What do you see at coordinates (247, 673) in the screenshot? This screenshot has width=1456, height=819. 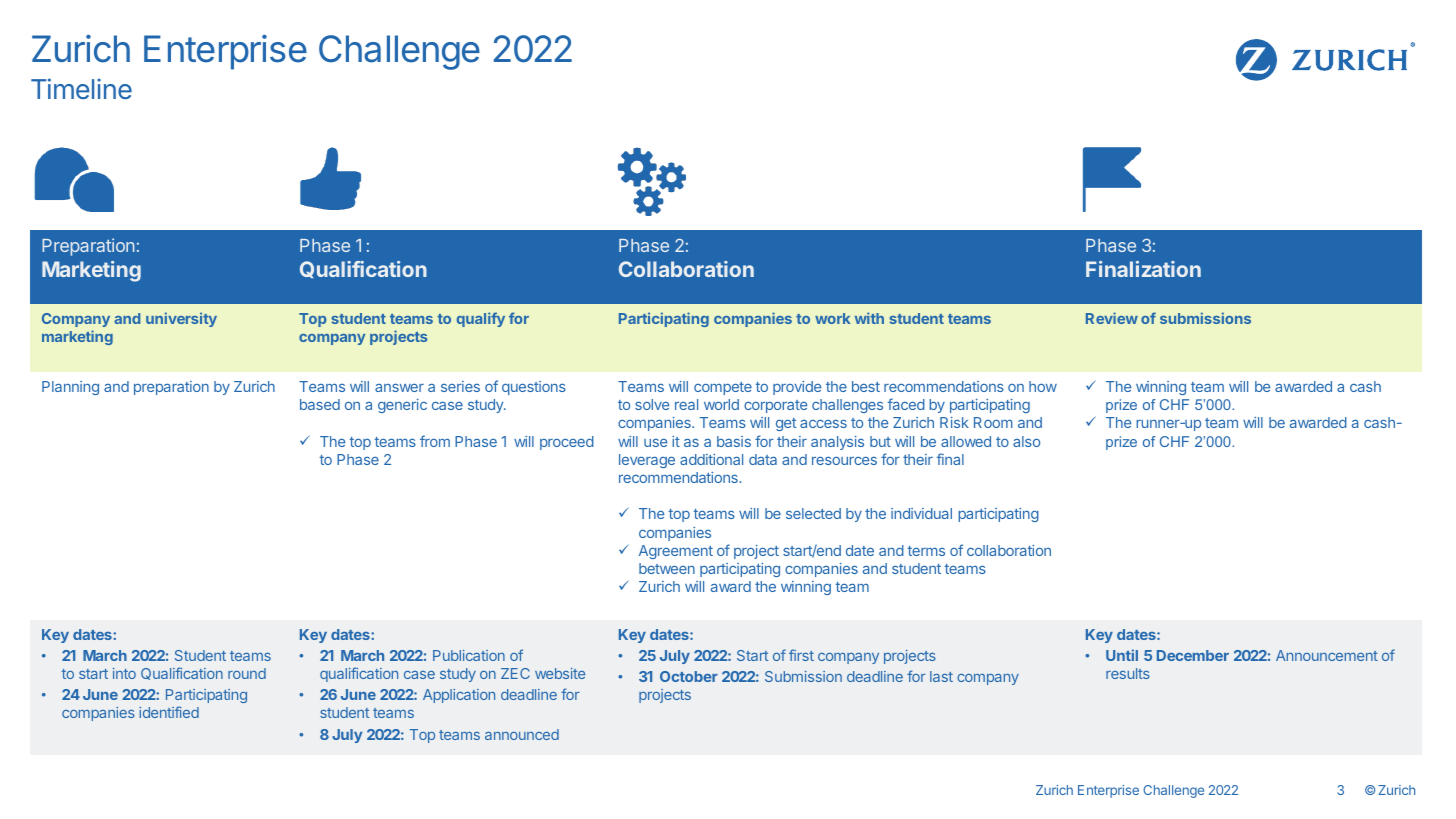 I see `round` at bounding box center [247, 673].
